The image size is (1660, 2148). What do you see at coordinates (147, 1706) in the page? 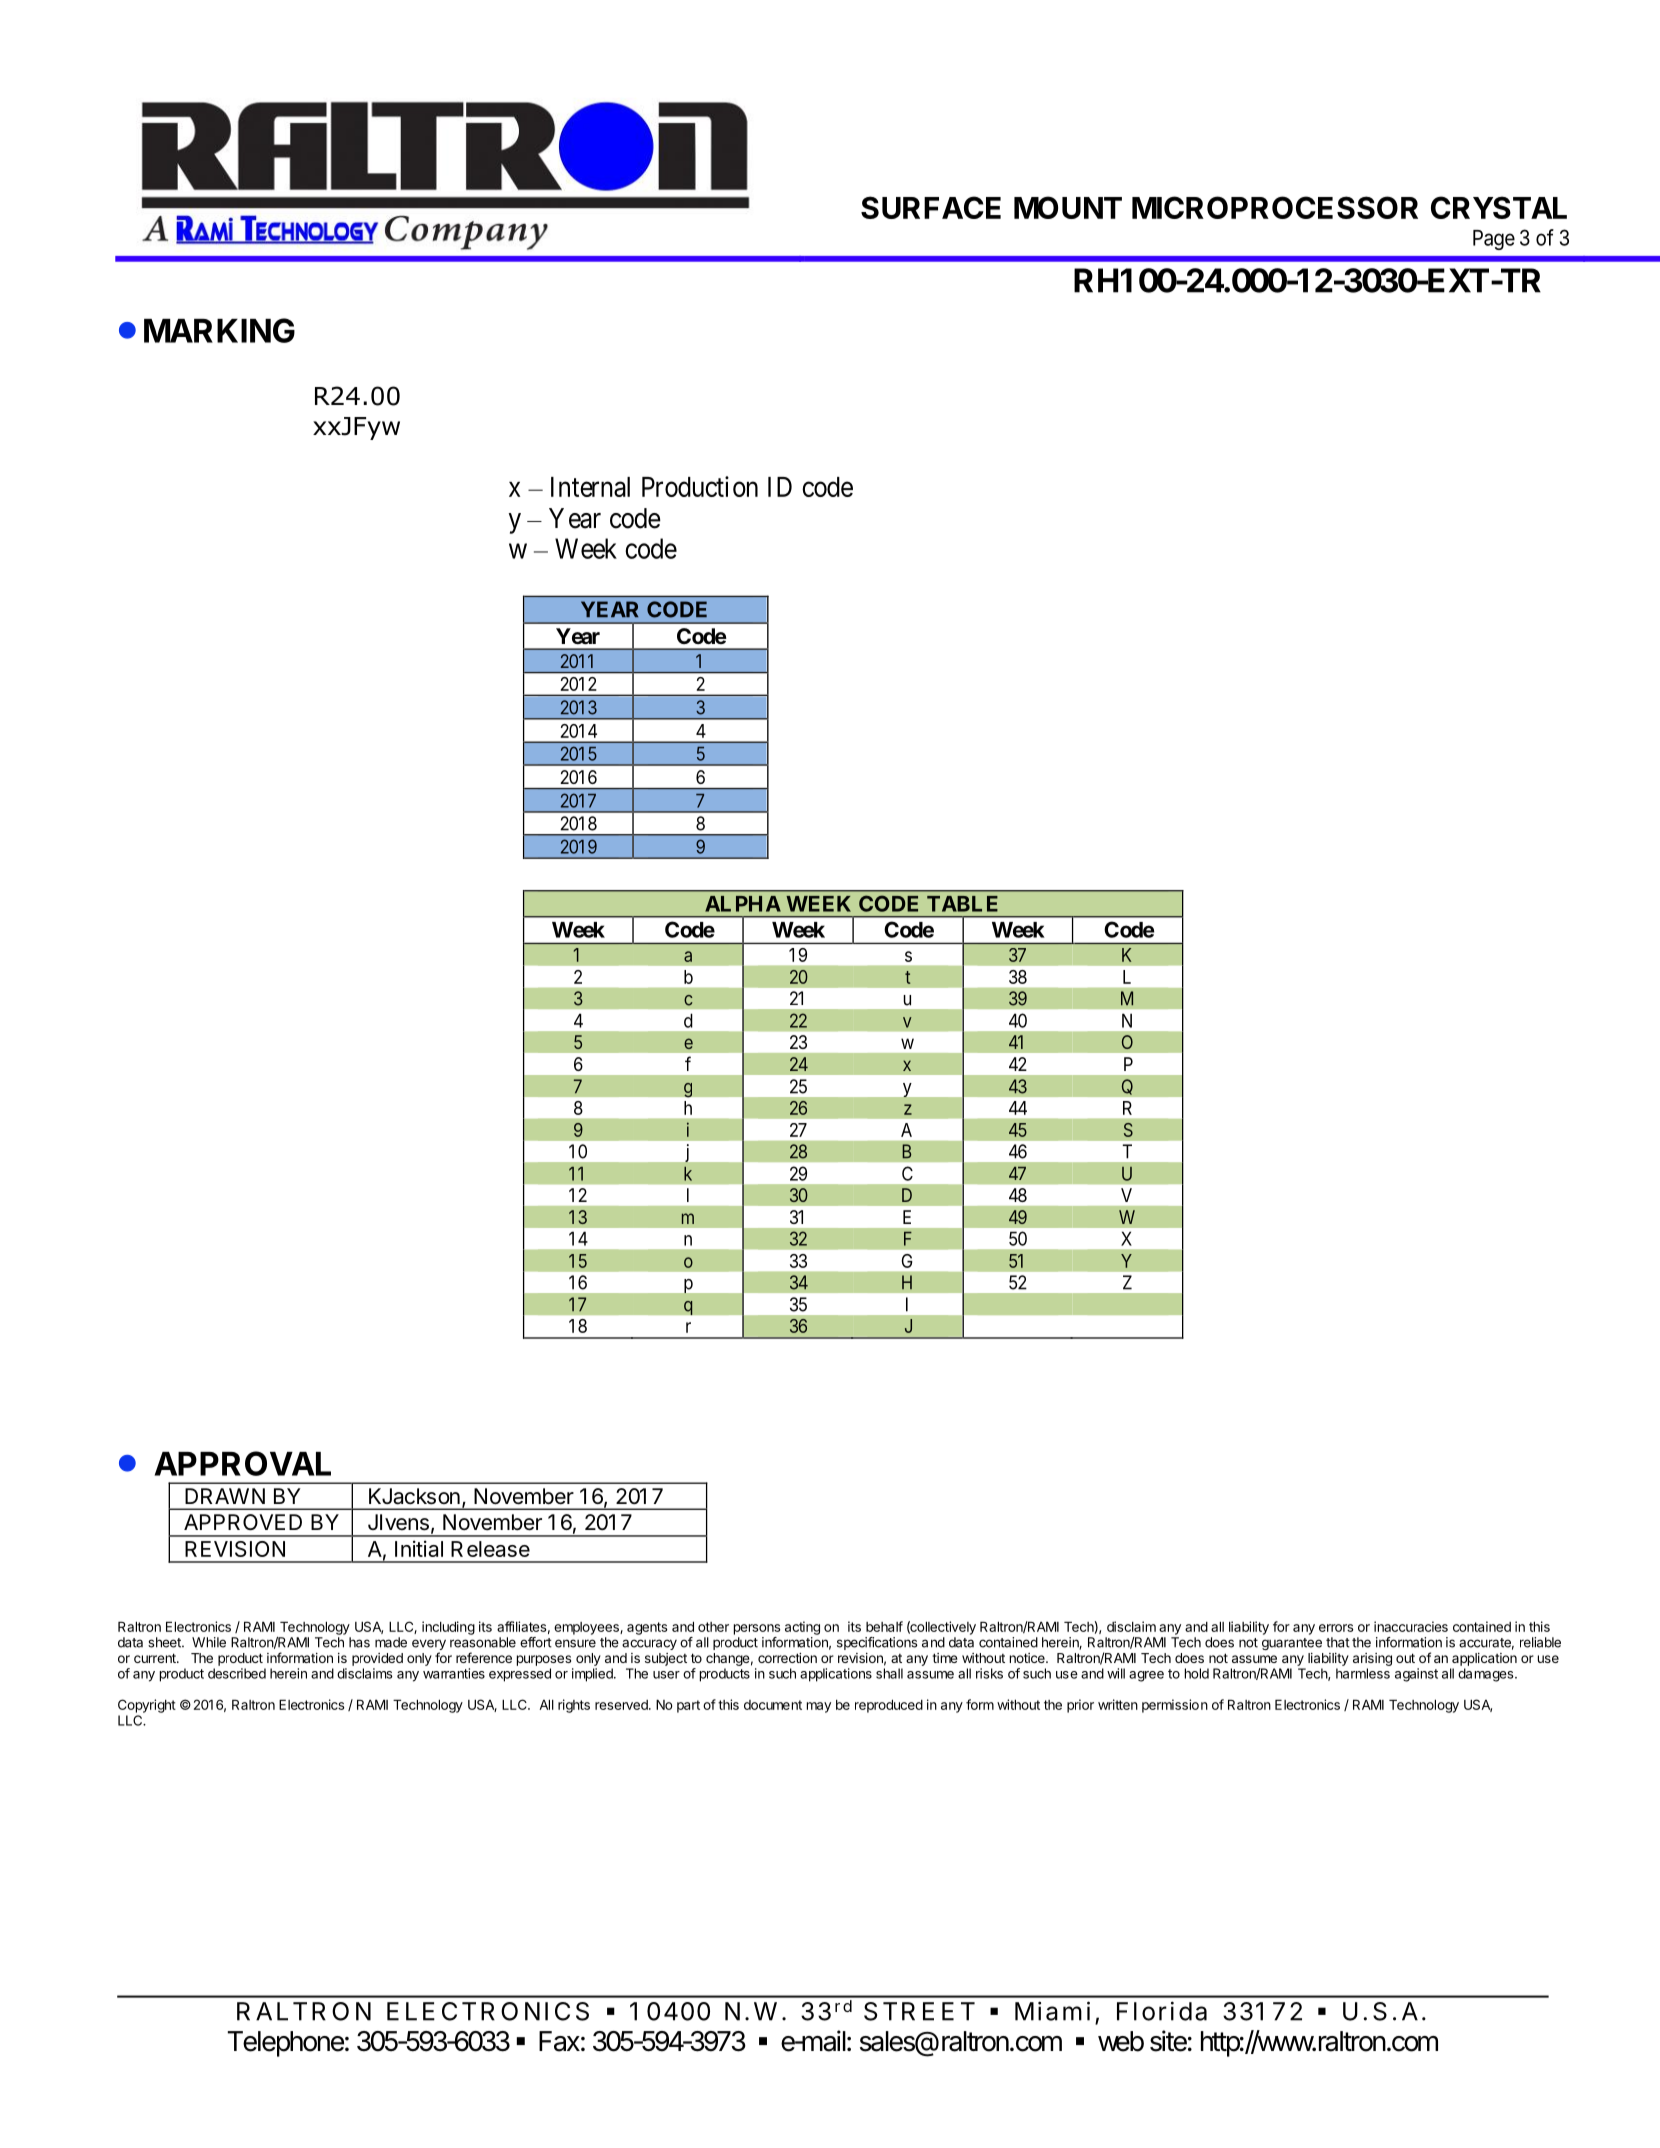
I see `Copyright` at bounding box center [147, 1706].
